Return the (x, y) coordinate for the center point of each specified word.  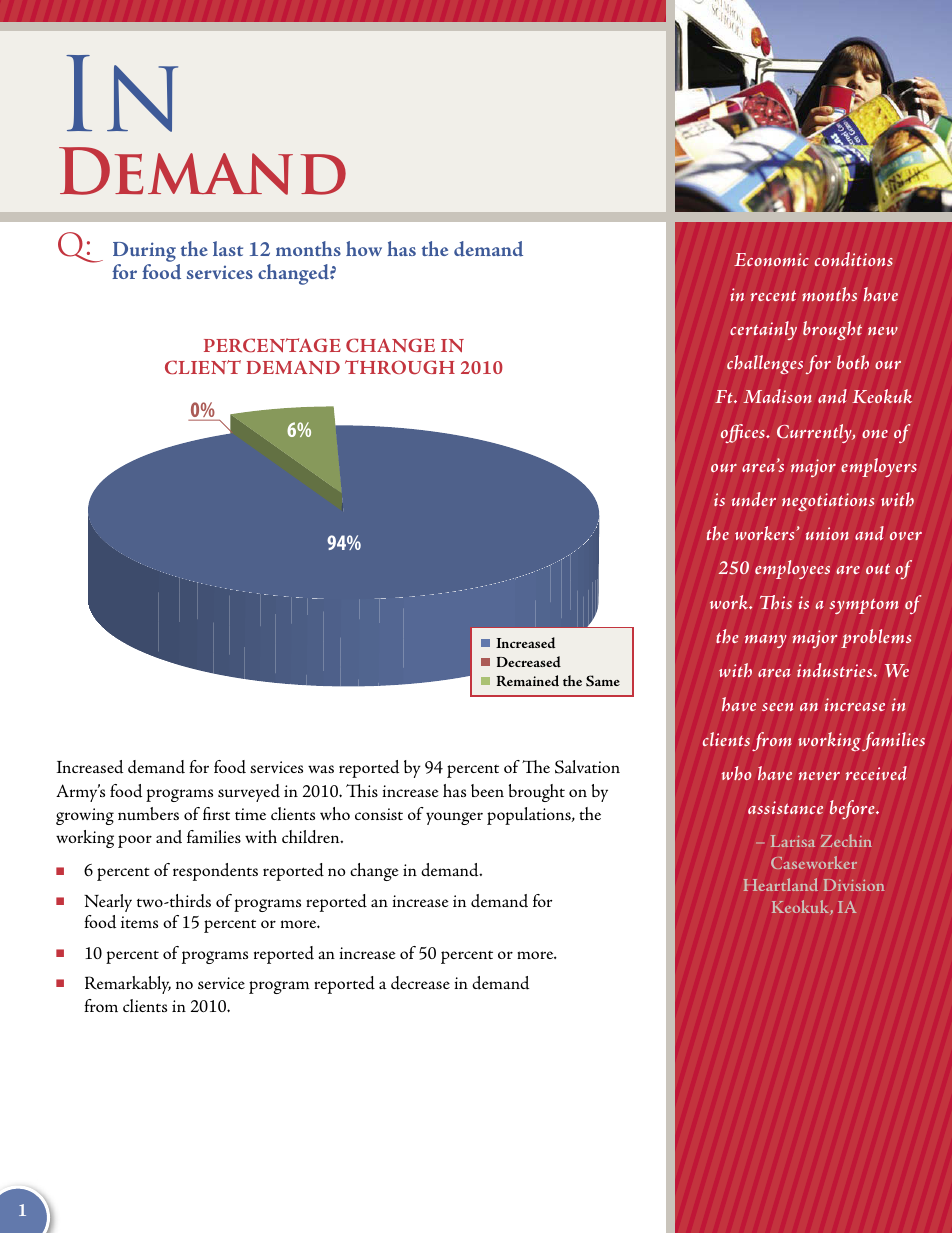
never (819, 776)
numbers (148, 813)
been (487, 790)
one (875, 434)
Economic (771, 259)
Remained (527, 681)
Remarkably (128, 985)
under (754, 499)
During (144, 253)
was (321, 769)
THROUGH (400, 367)
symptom (864, 606)
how (364, 248)
